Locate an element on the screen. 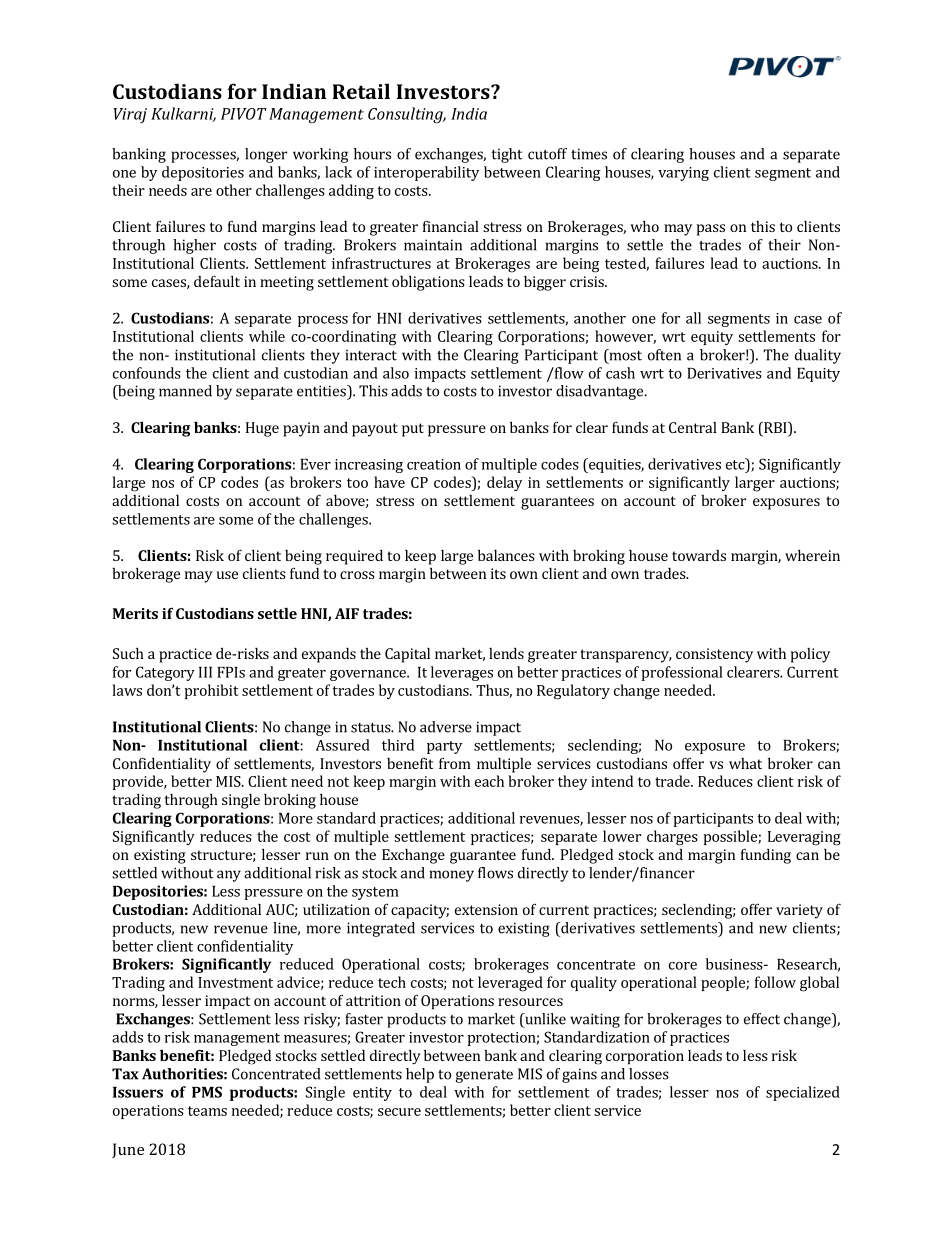 This screenshot has width=952, height=1233. also is located at coordinates (396, 373).
